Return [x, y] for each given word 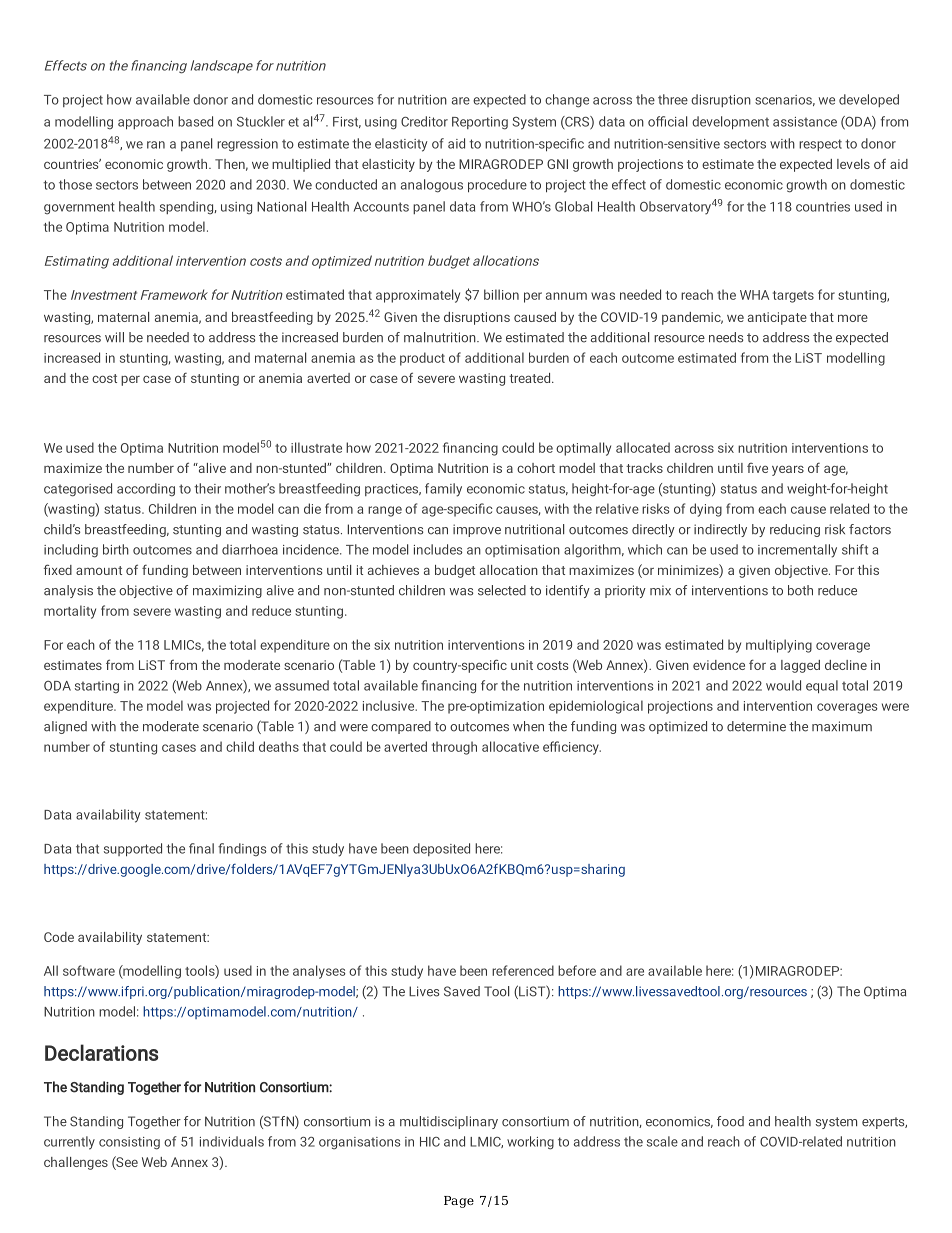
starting [97, 687]
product [422, 359]
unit [522, 665]
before [577, 970]
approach [145, 122]
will [114, 337]
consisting [129, 1143]
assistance [805, 122]
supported [133, 849]
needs [726, 337]
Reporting [480, 123]
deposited [441, 849]
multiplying [779, 646]
